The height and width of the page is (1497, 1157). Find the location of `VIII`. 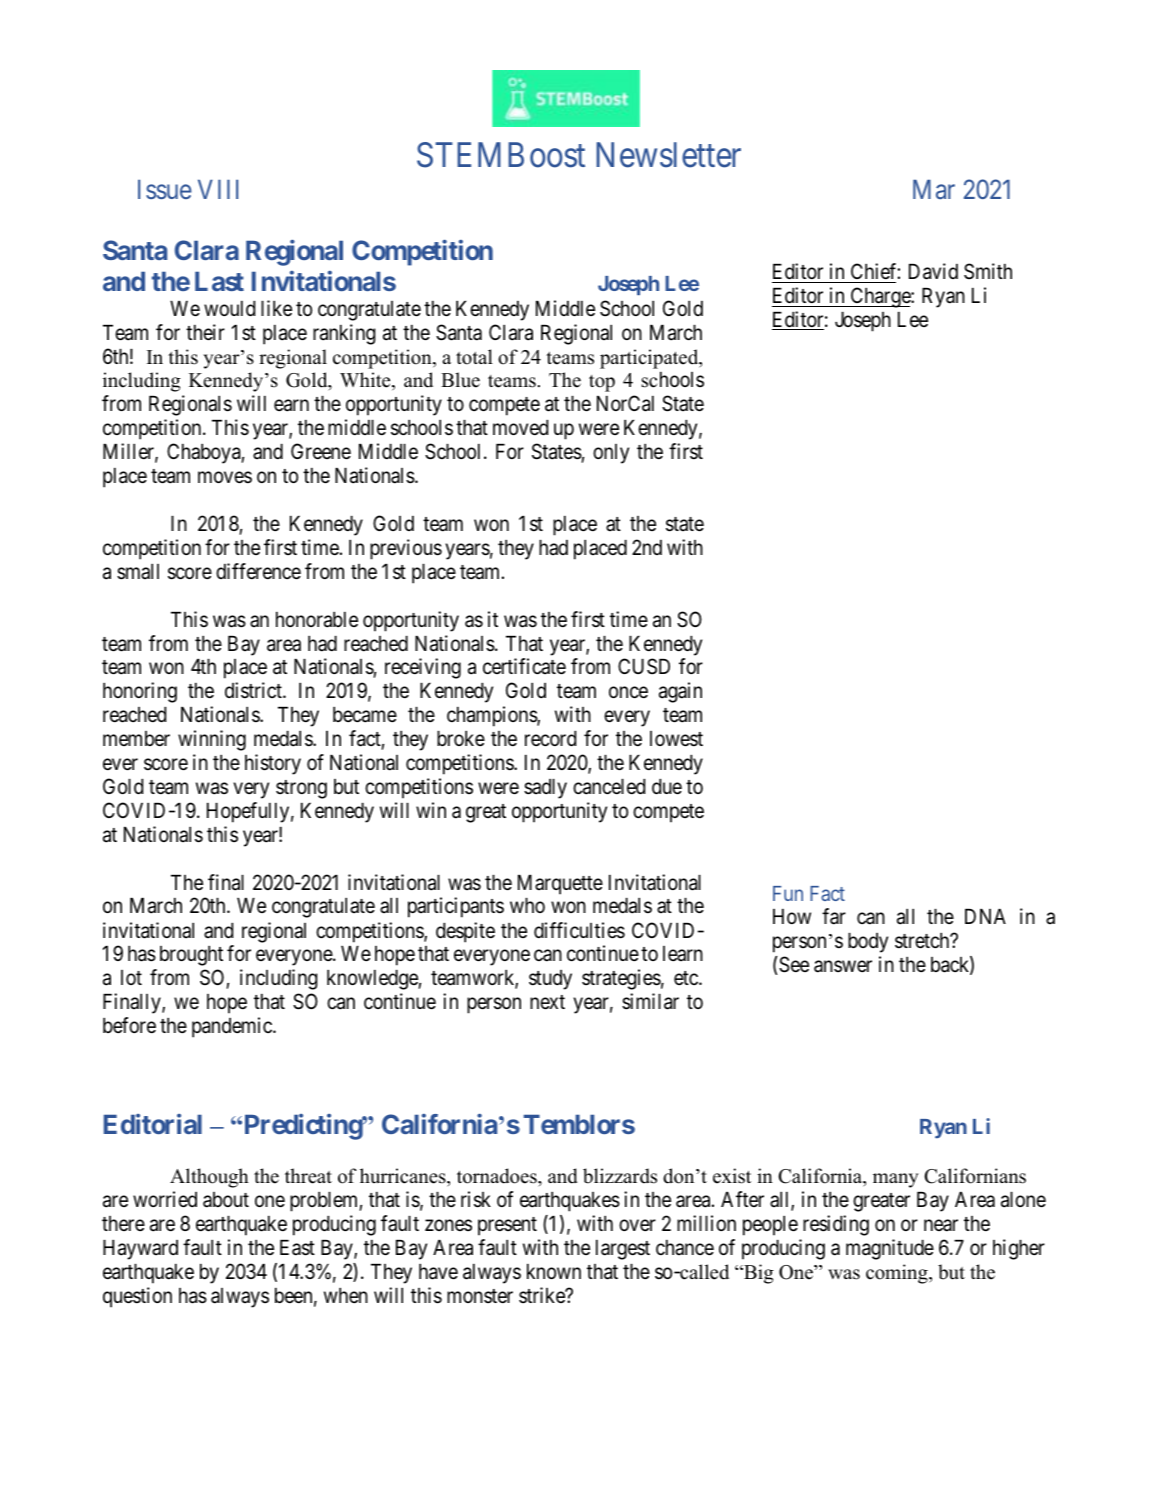

VIII is located at coordinates (218, 189).
